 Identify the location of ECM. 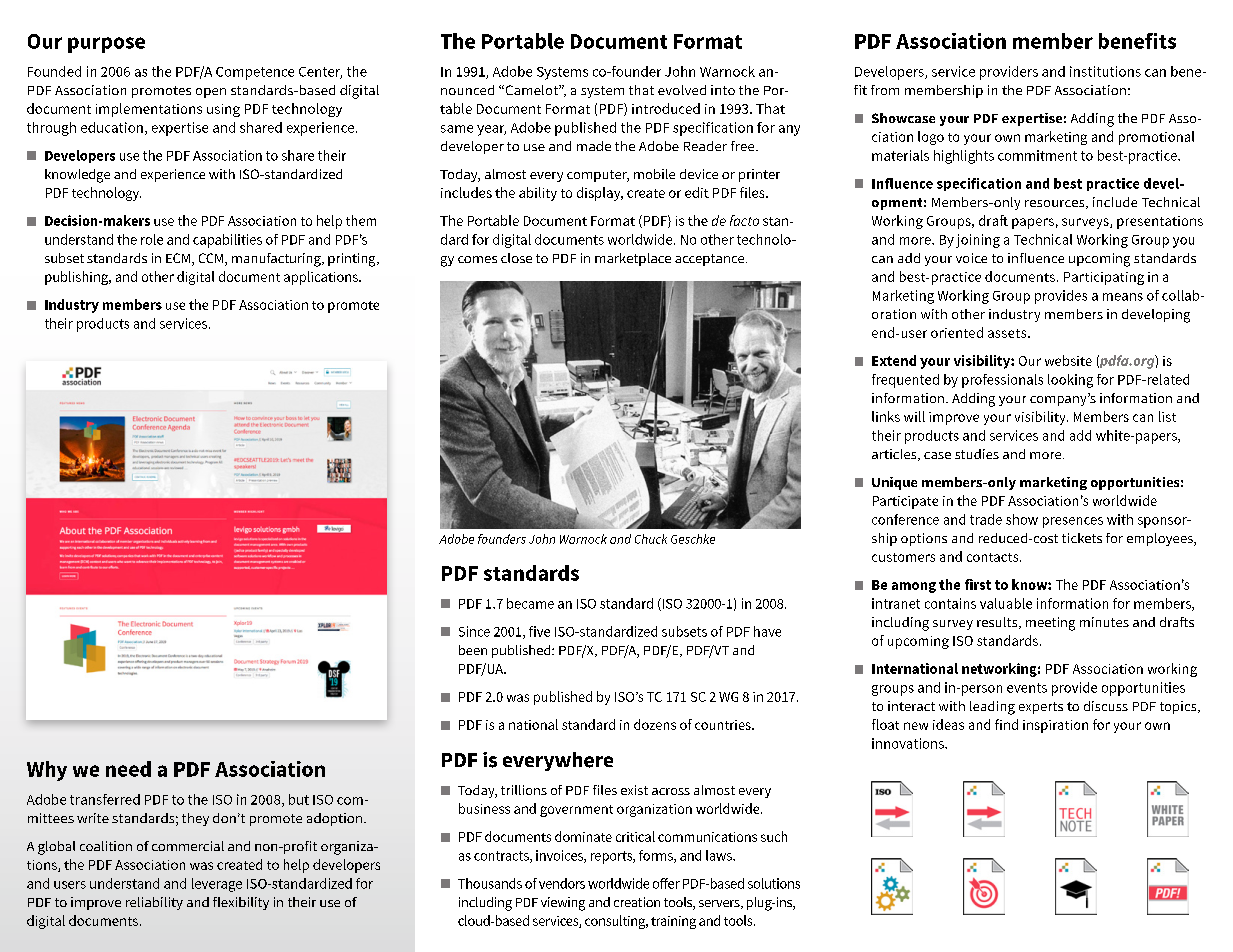
(179, 259).
